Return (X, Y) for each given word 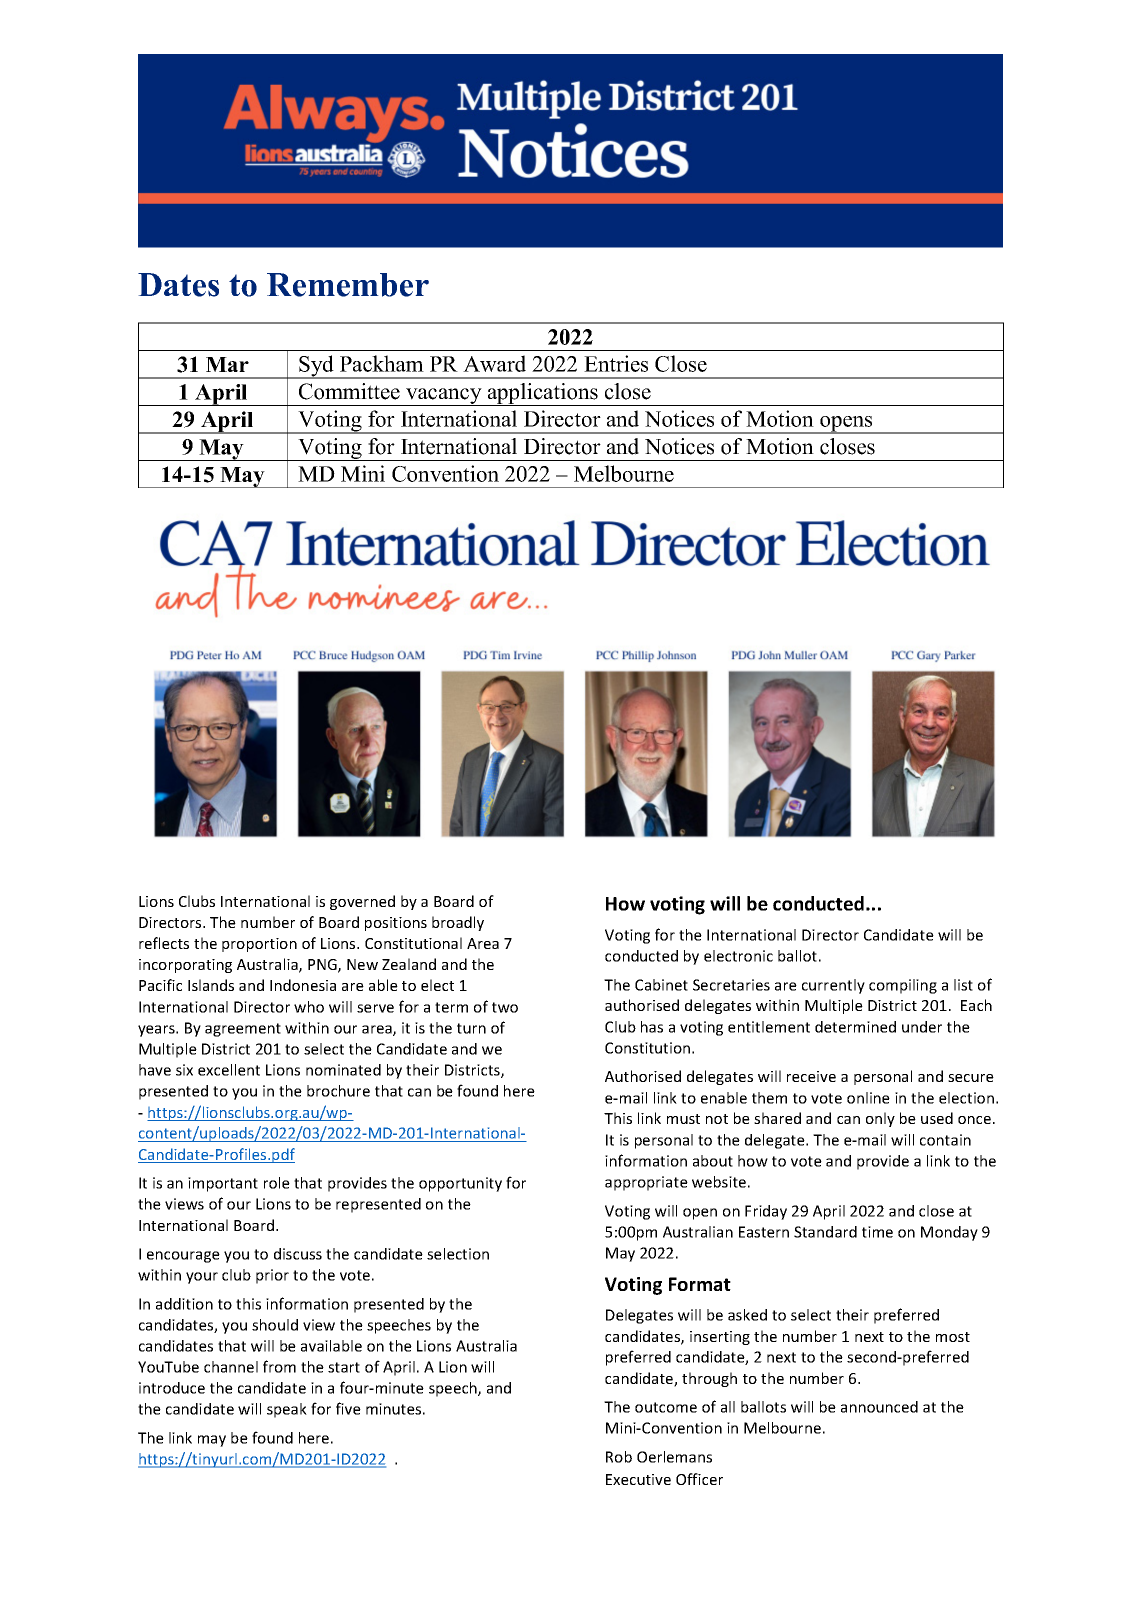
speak (287, 1410)
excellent (229, 1070)
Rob (619, 1457)
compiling (903, 986)
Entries (616, 363)
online (868, 1098)
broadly (458, 923)
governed (362, 902)
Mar (227, 364)
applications (542, 394)
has (652, 1027)
